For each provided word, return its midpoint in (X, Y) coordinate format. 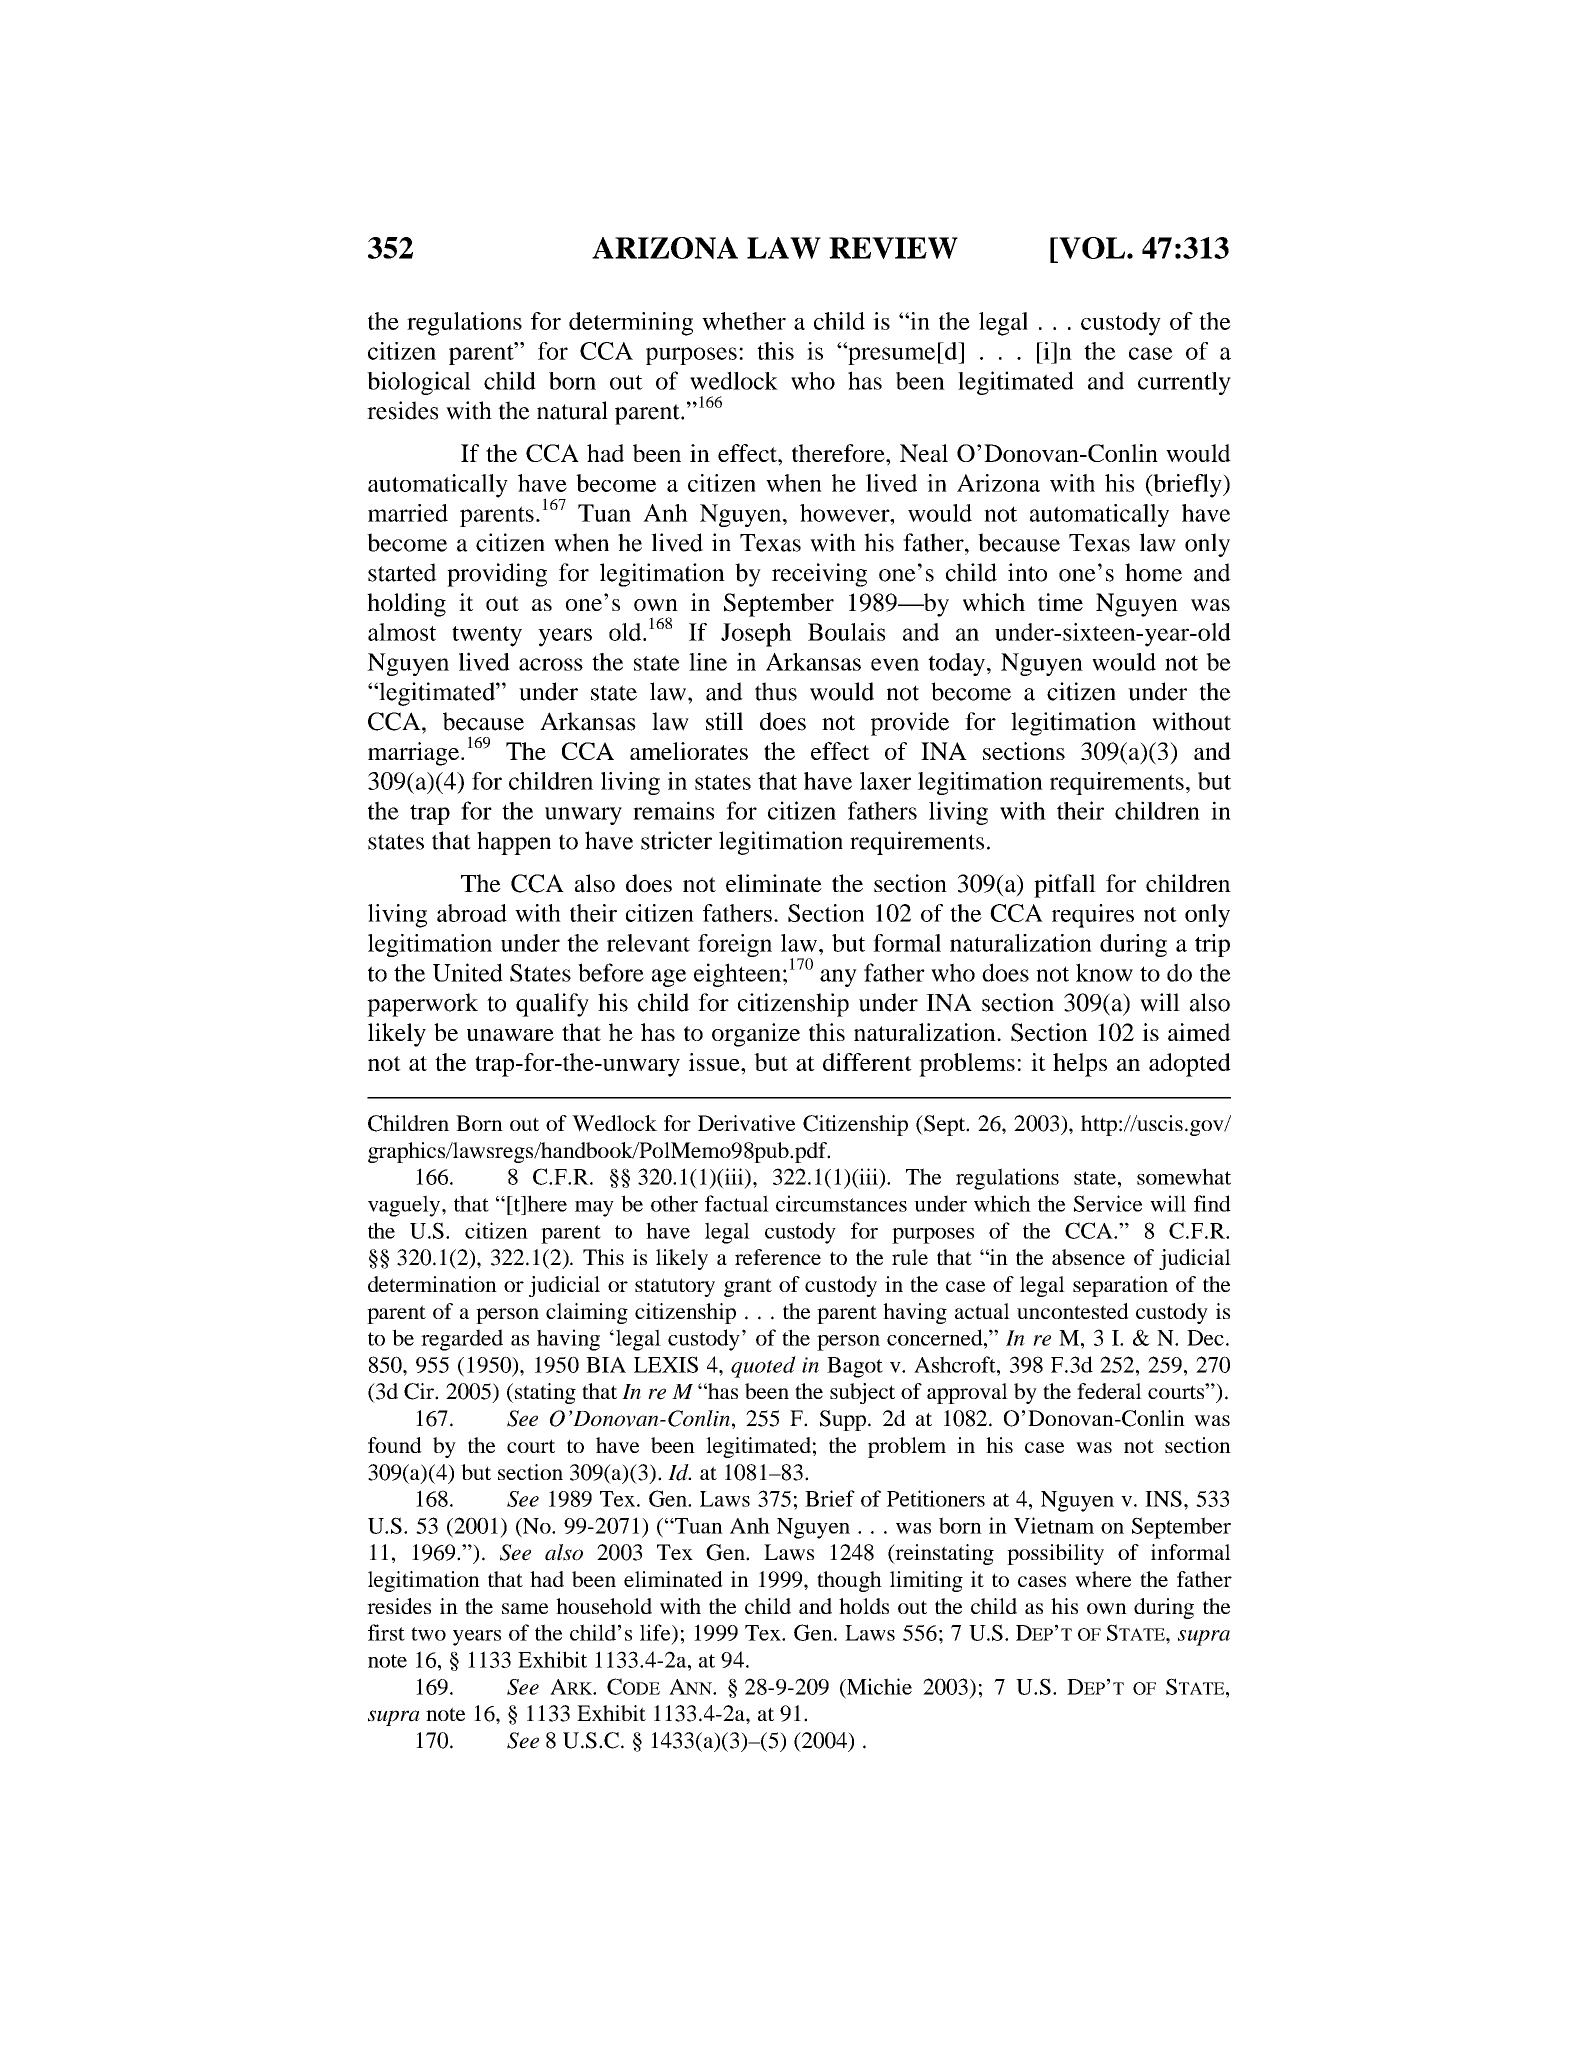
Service (1108, 1203)
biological (419, 383)
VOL (1092, 248)
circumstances (841, 1203)
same (525, 1608)
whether (744, 321)
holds (864, 1606)
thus (776, 691)
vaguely (405, 1206)
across (551, 664)
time (1060, 602)
